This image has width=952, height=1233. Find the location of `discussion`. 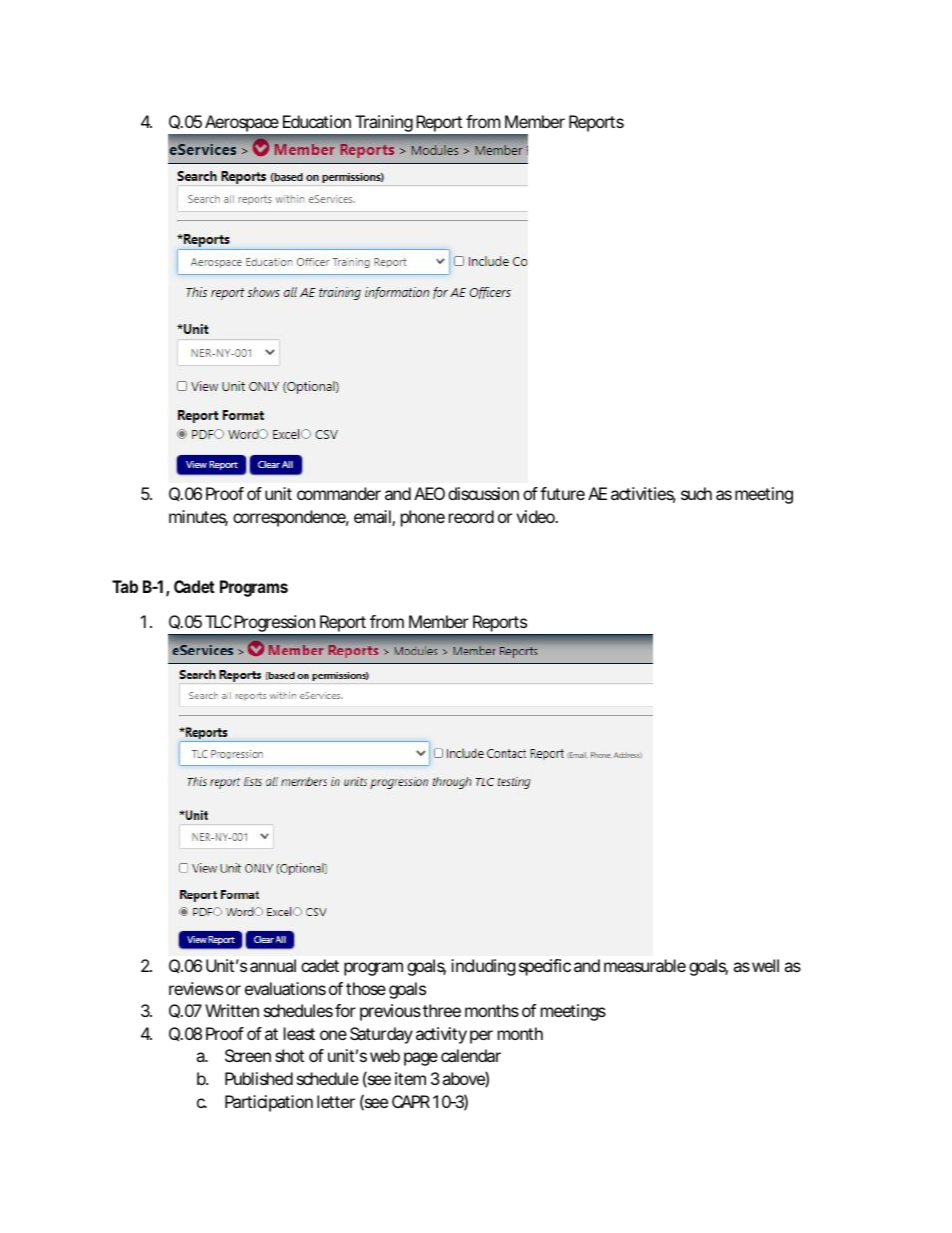

discussion is located at coordinates (483, 493).
